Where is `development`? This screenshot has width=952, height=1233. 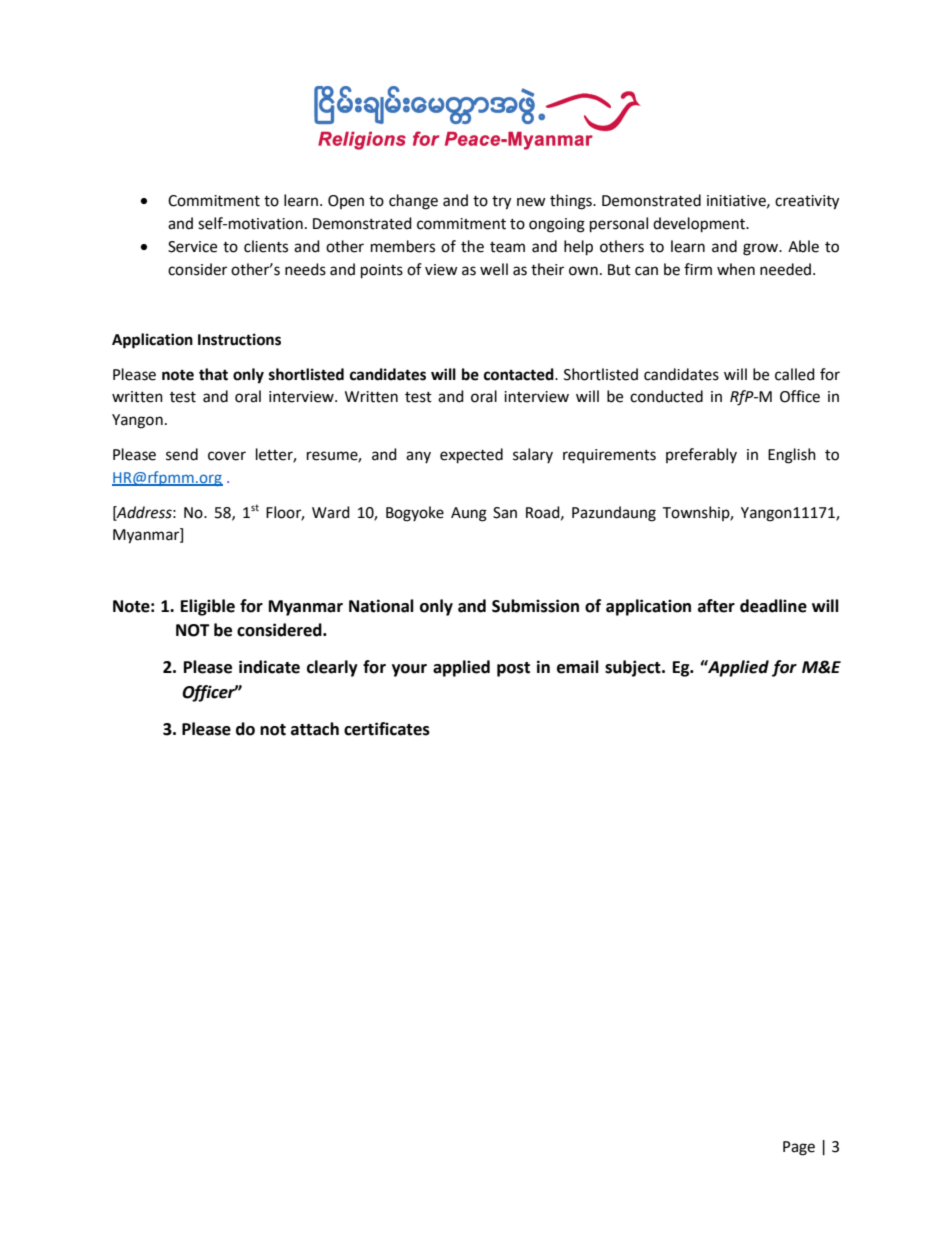 development is located at coordinates (700, 225).
